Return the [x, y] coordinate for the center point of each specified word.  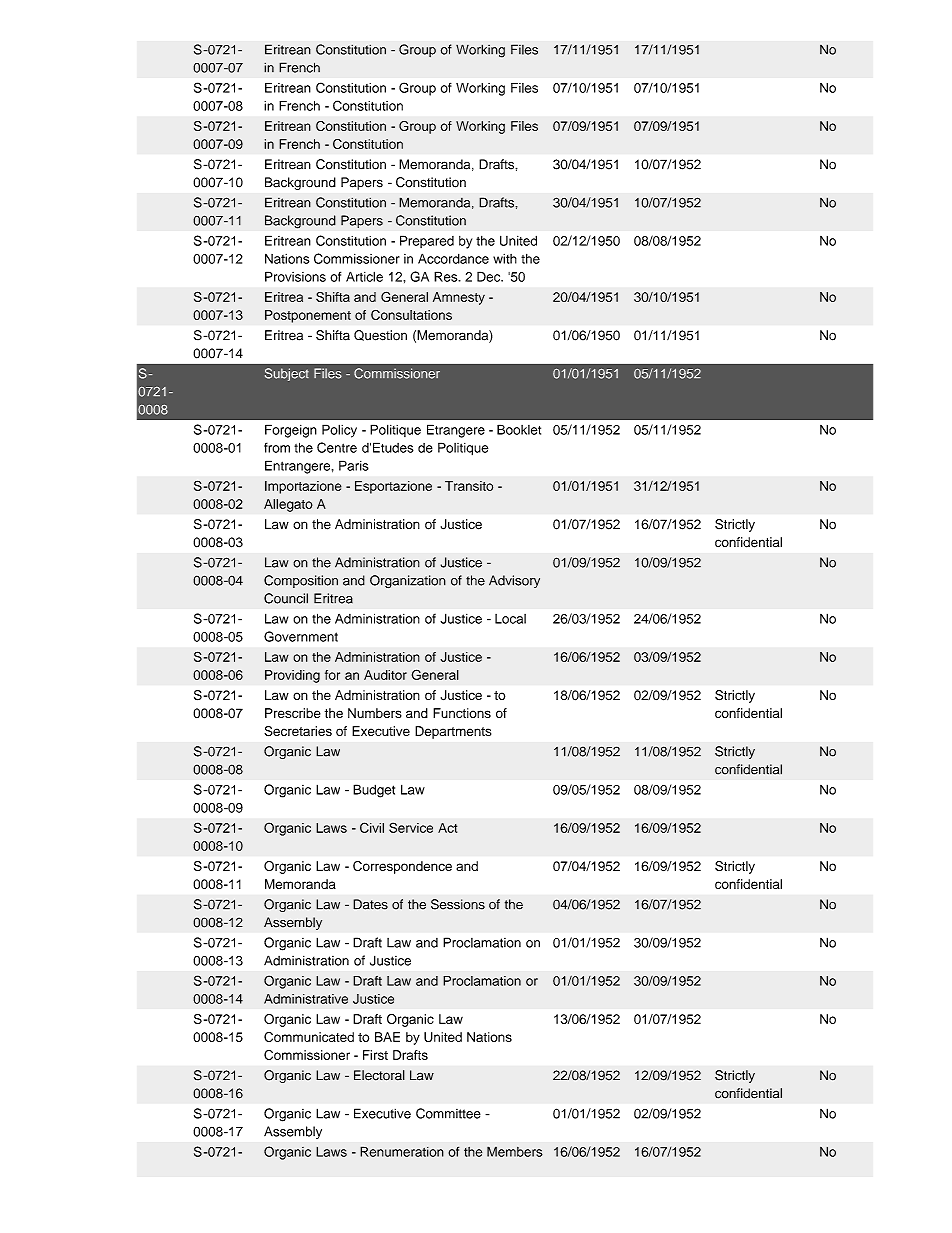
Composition [301, 581]
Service [411, 827]
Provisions [295, 276]
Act [447, 828]
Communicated [309, 1037]
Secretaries [298, 731]
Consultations [411, 315]
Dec [490, 276]
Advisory [514, 581]
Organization [408, 581]
